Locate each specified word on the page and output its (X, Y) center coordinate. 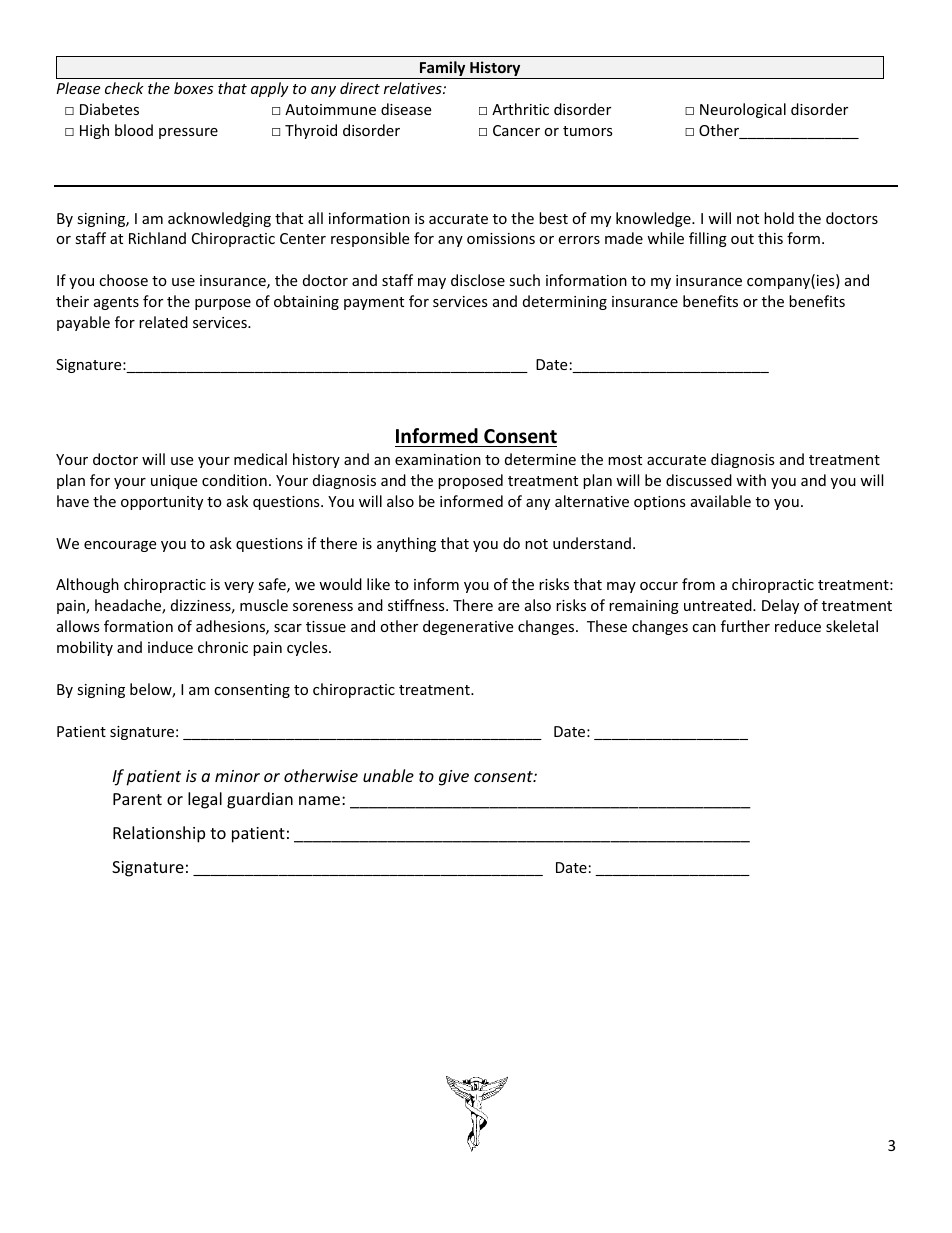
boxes (193, 88)
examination (438, 459)
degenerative (468, 627)
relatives (414, 88)
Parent (137, 799)
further (745, 626)
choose (123, 280)
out (742, 239)
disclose (478, 280)
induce (170, 647)
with (751, 480)
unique (174, 482)
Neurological (743, 110)
